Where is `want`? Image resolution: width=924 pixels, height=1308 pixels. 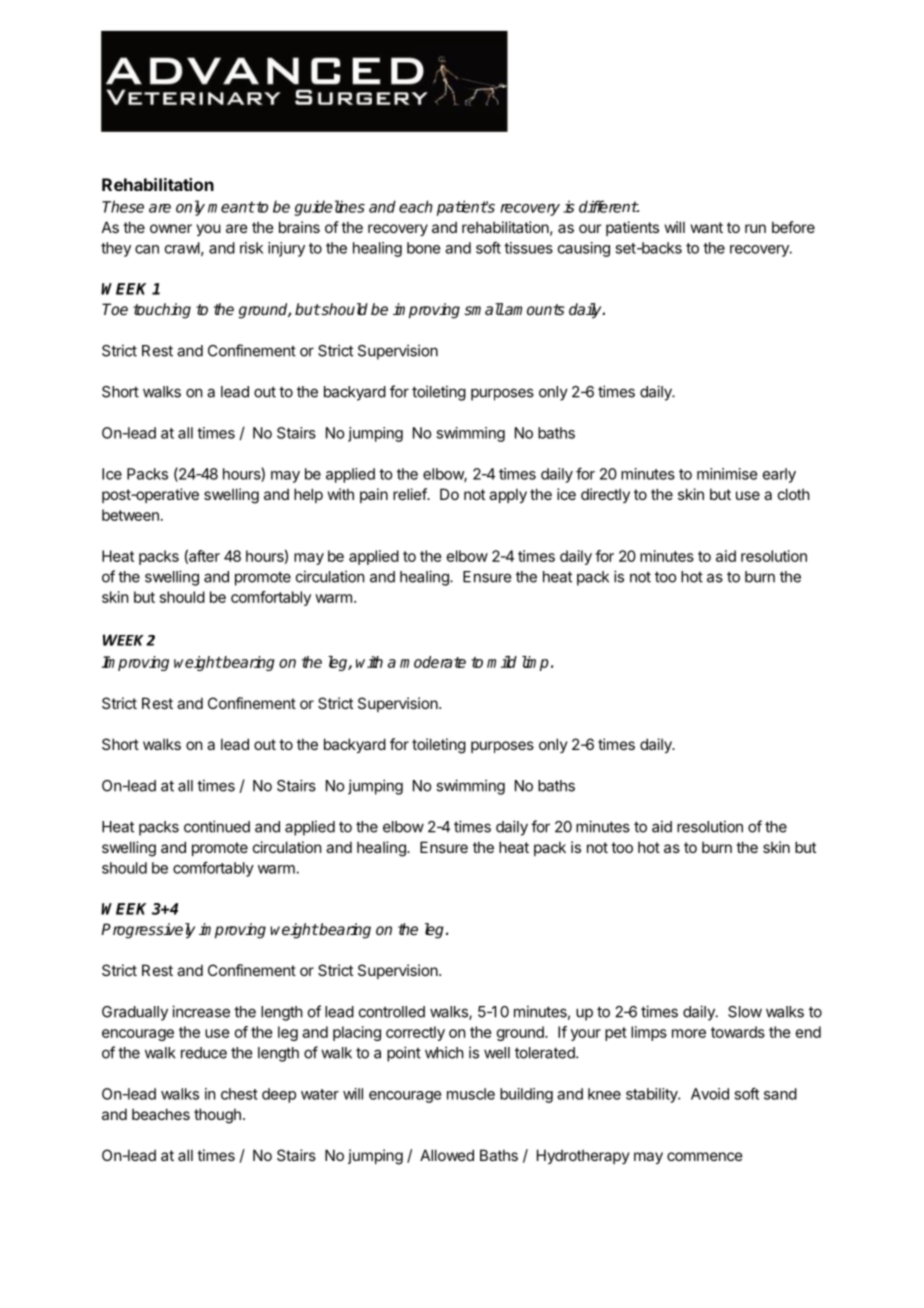 want is located at coordinates (707, 227).
